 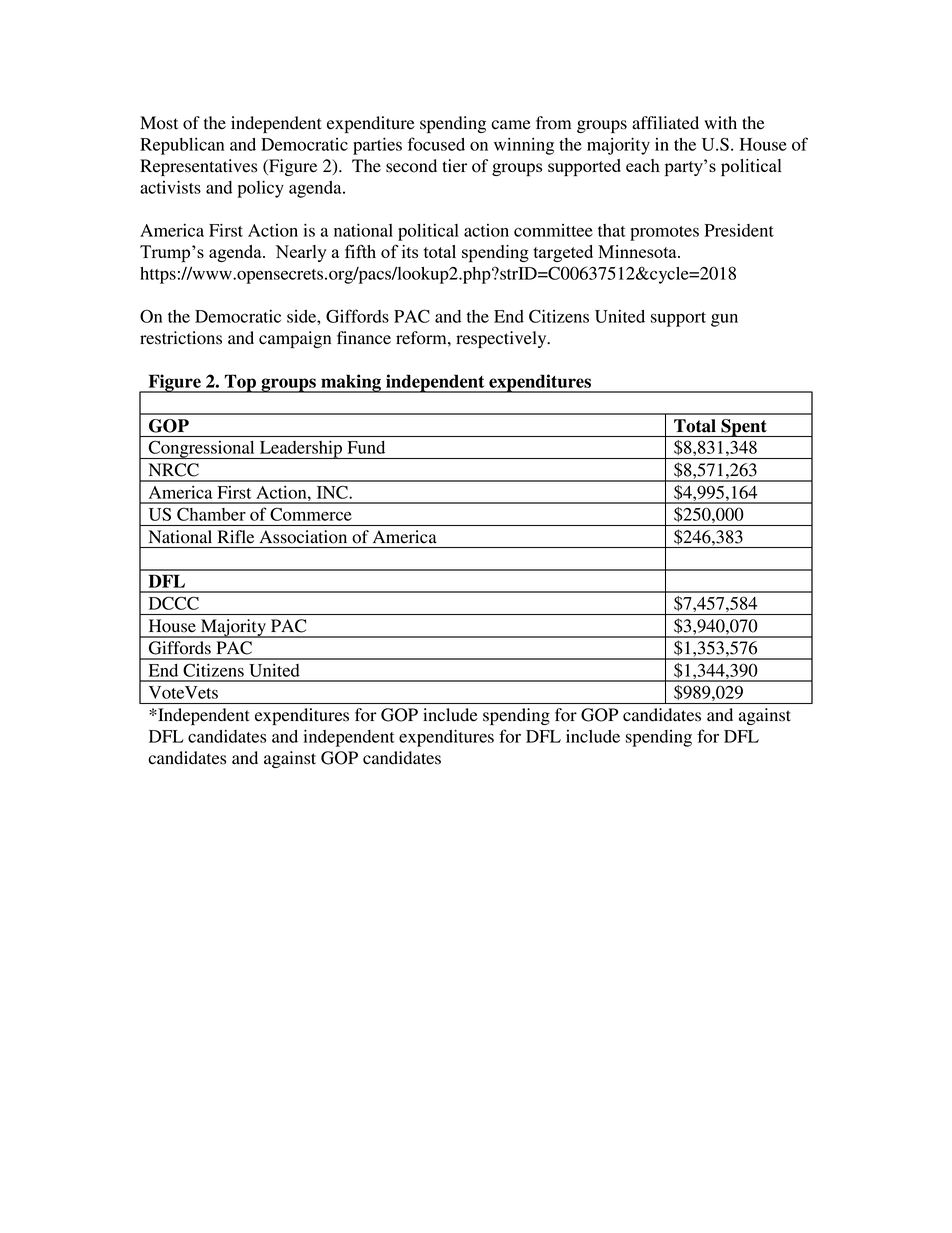 What do you see at coordinates (724, 320) in the document?
I see `gun` at bounding box center [724, 320].
